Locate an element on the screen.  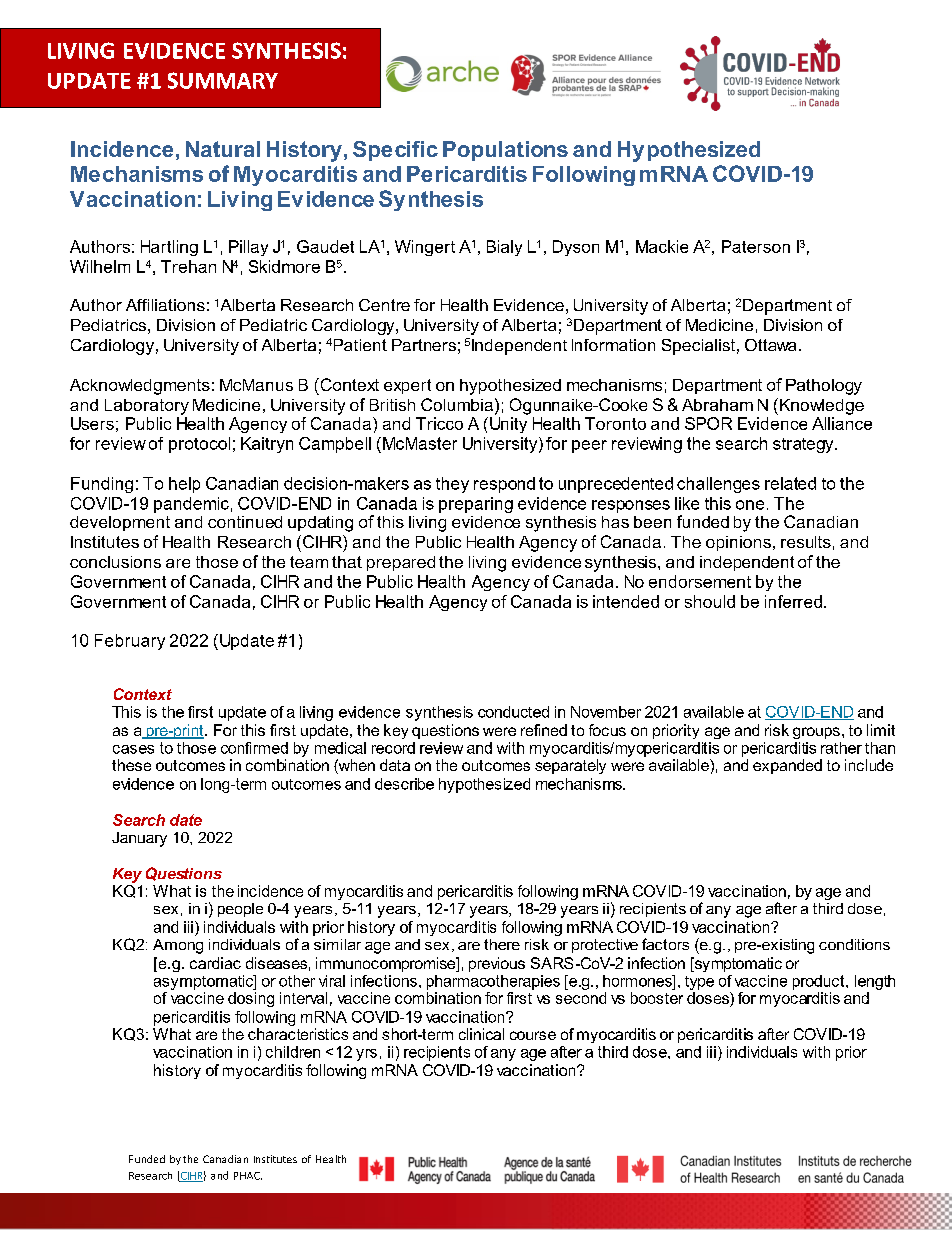
dosing is located at coordinates (251, 999).
